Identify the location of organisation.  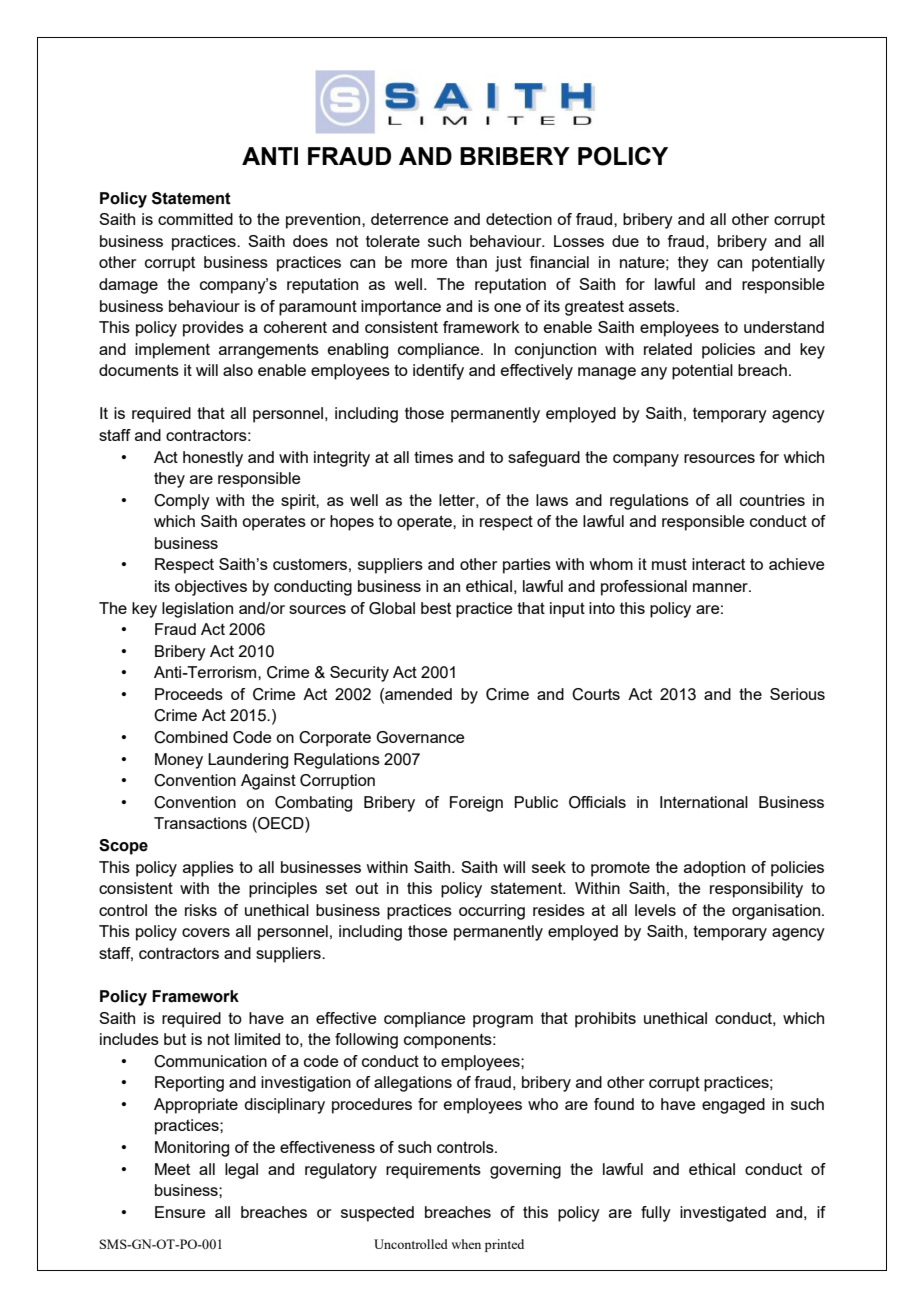
(776, 912).
